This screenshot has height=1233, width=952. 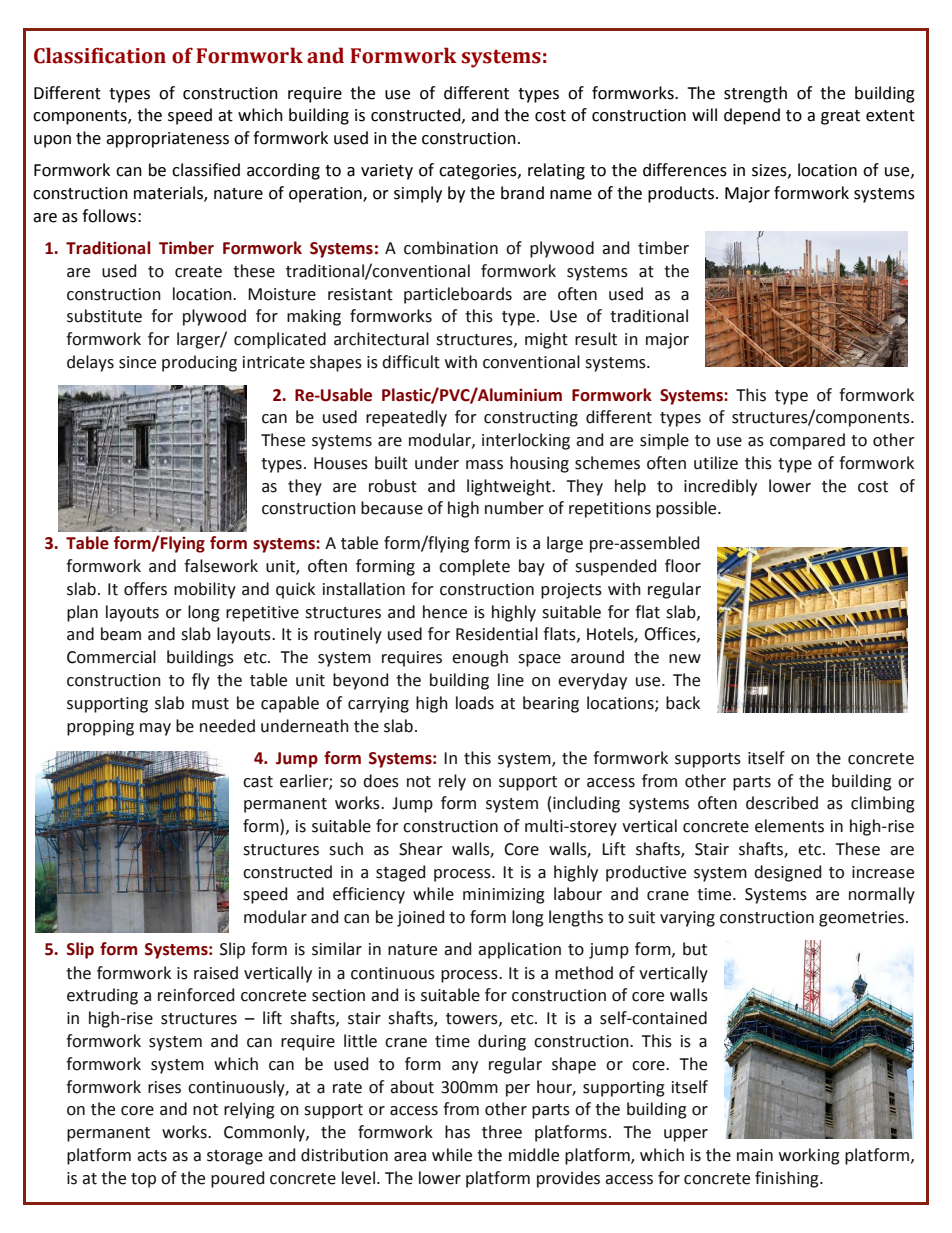 What do you see at coordinates (411, 362) in the screenshot?
I see `difficult` at bounding box center [411, 362].
